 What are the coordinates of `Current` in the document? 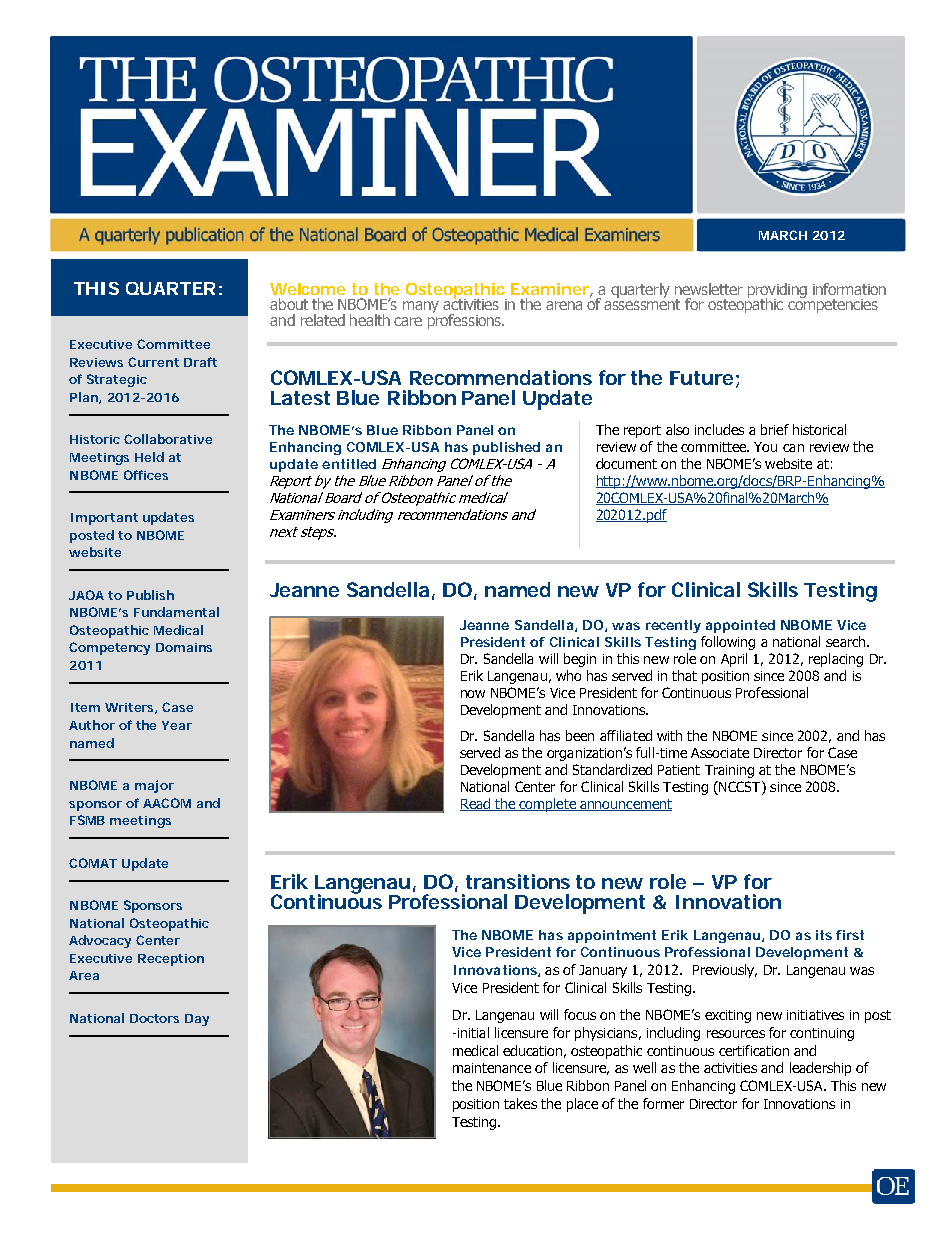 It's located at (153, 362).
